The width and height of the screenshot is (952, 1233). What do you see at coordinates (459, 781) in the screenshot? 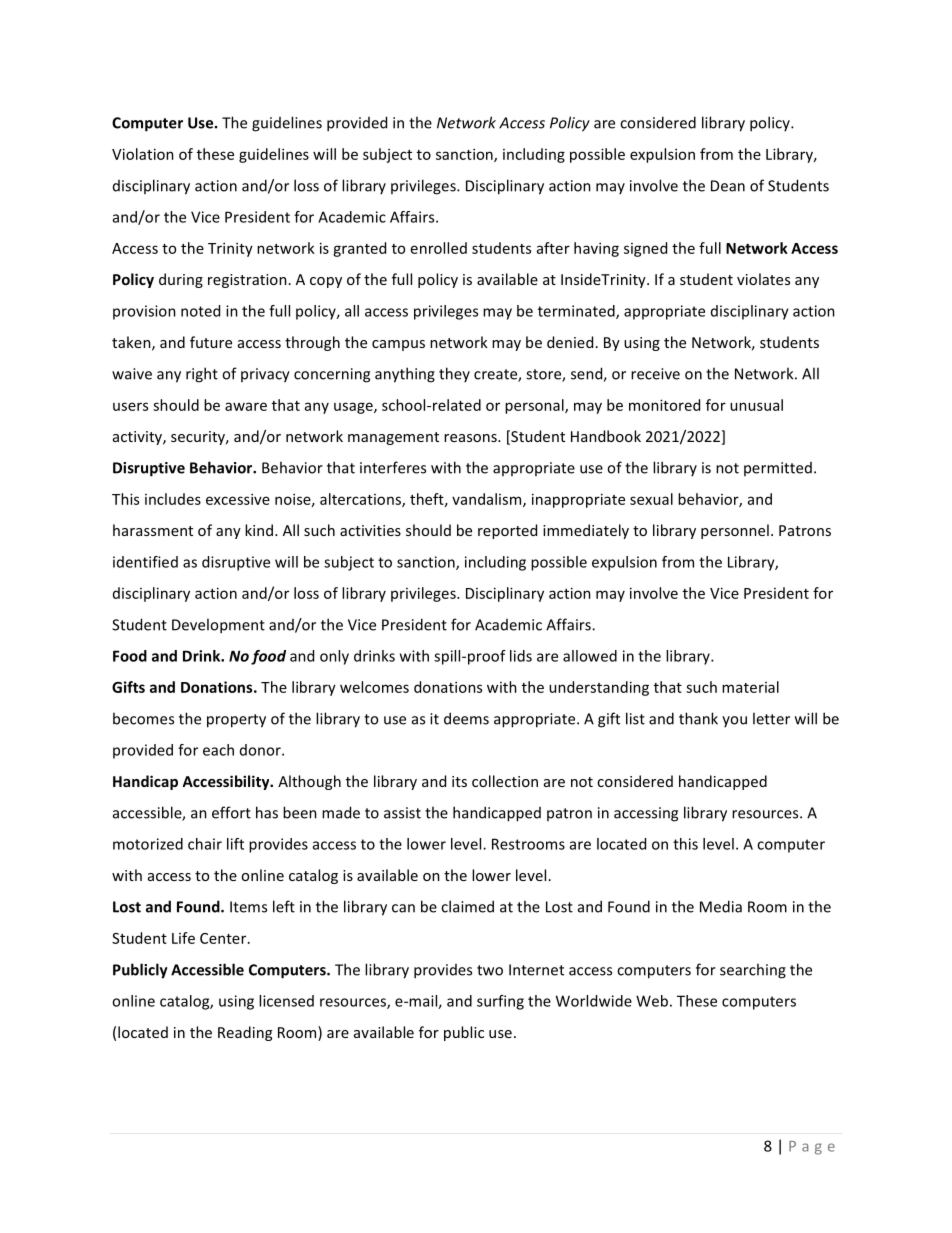
I see `its` at bounding box center [459, 781].
